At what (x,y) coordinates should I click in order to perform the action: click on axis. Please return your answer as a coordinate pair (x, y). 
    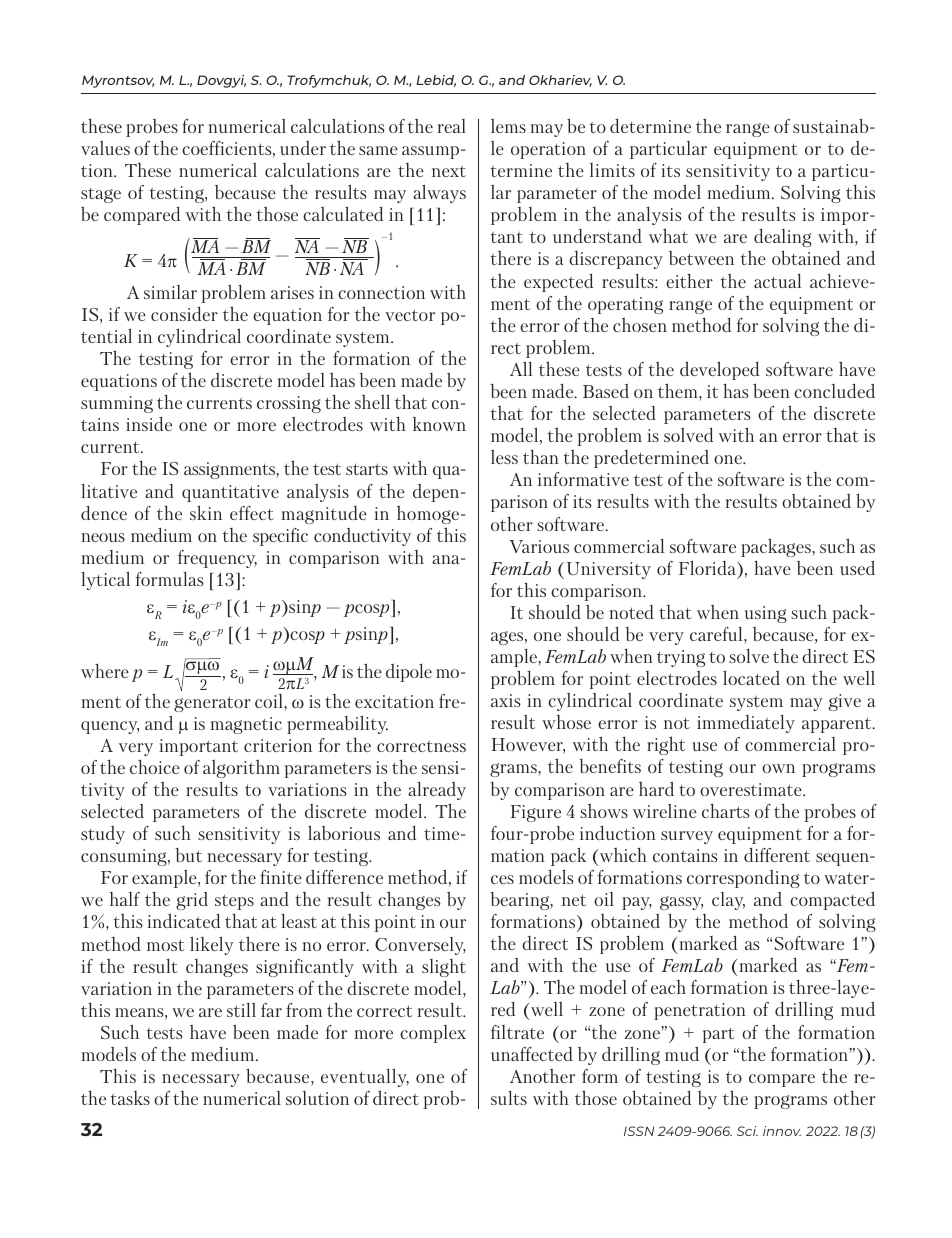
    Looking at the image, I should click on (506, 700).
